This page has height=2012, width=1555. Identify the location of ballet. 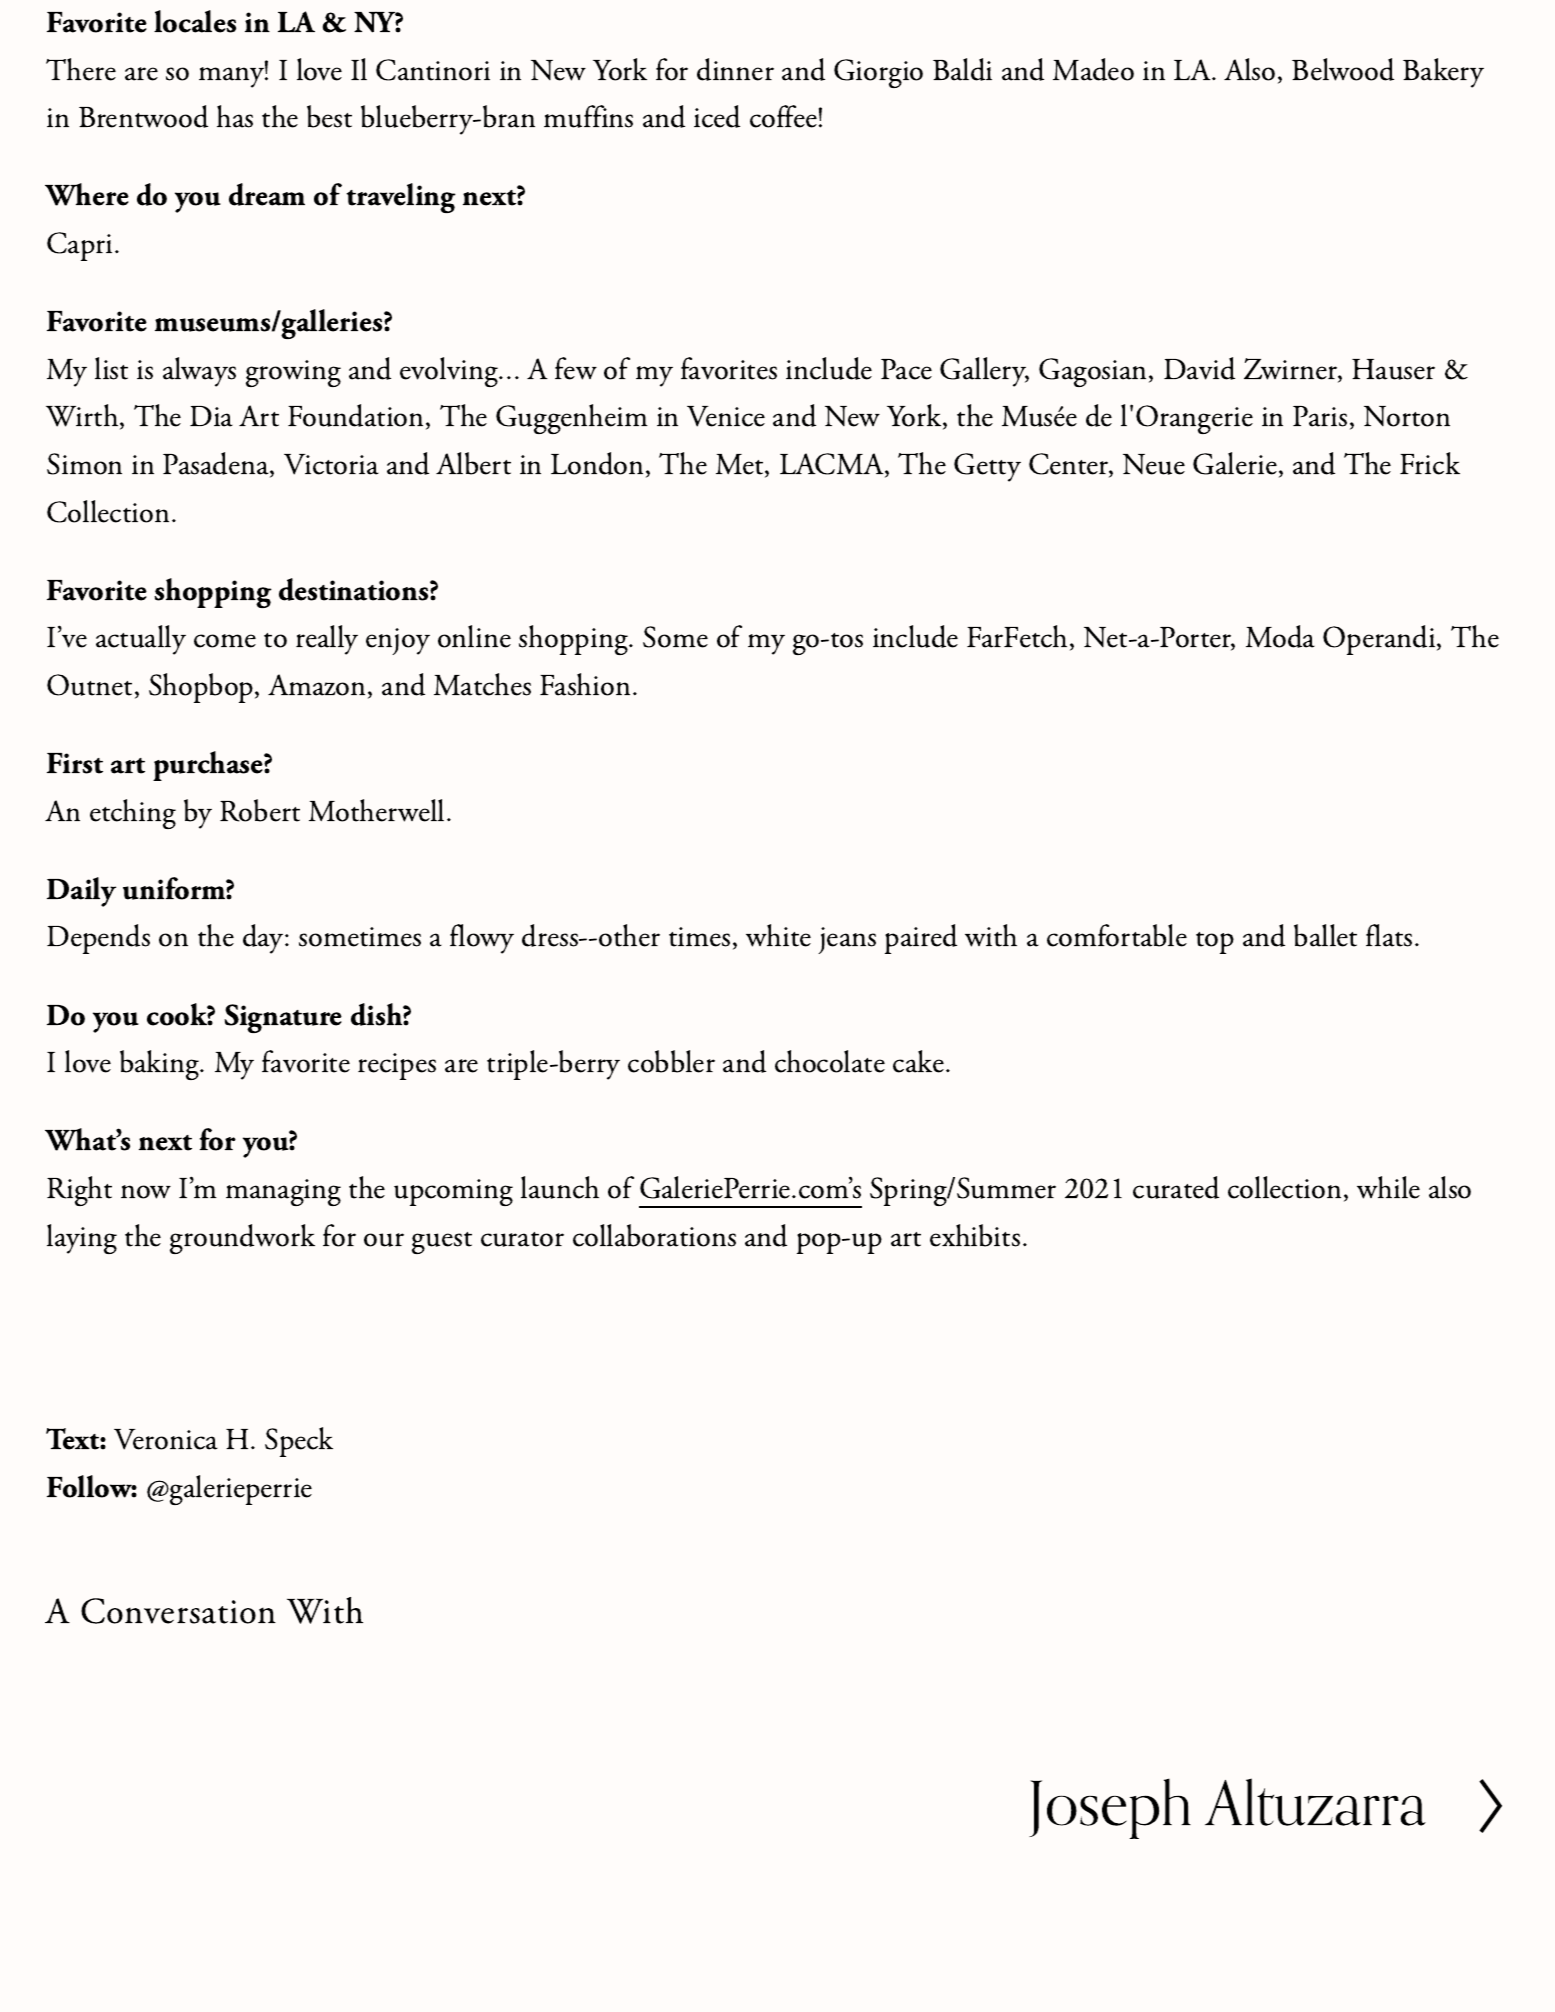
(1325, 935).
